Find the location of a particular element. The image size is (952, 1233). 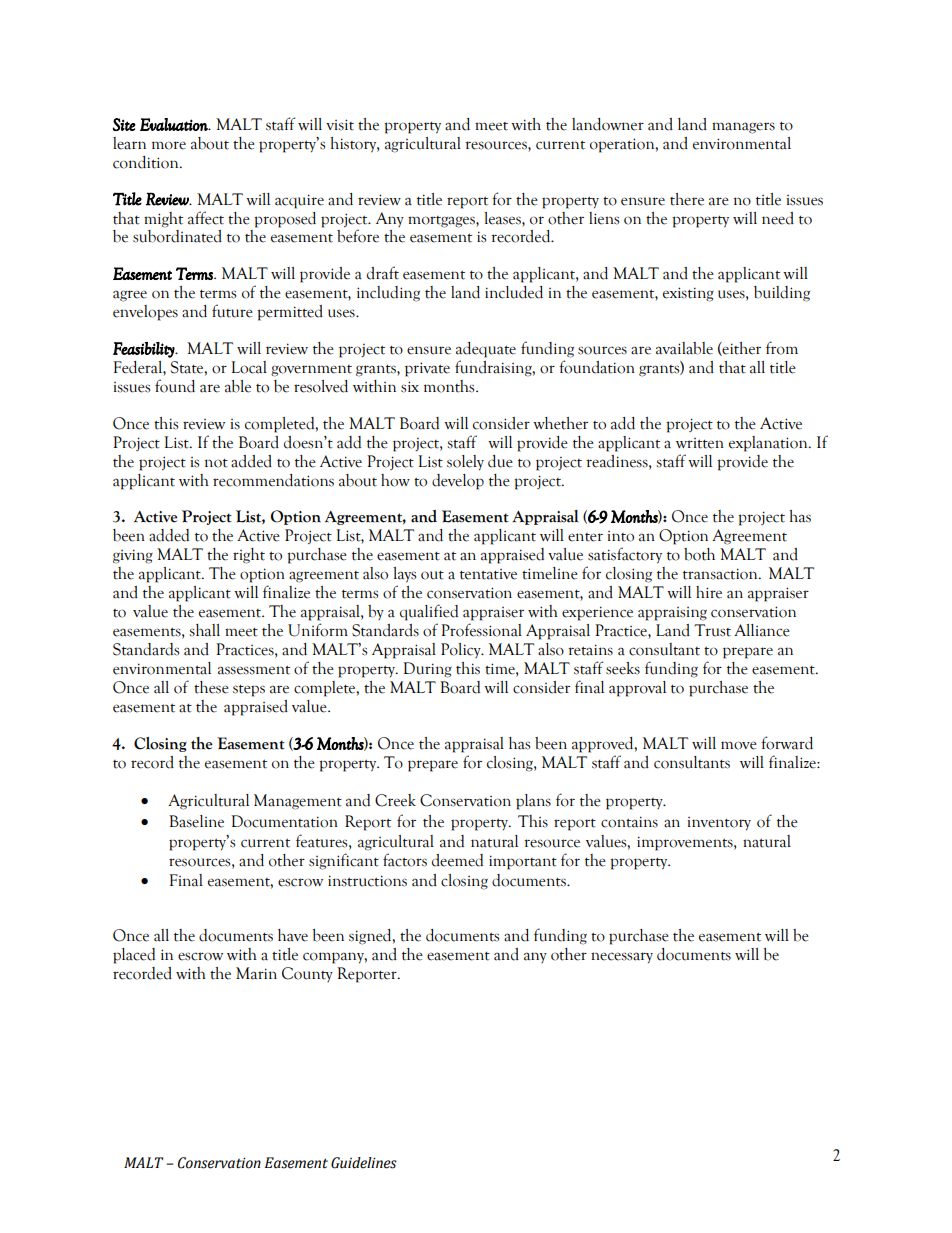

Policy is located at coordinates (462, 650).
